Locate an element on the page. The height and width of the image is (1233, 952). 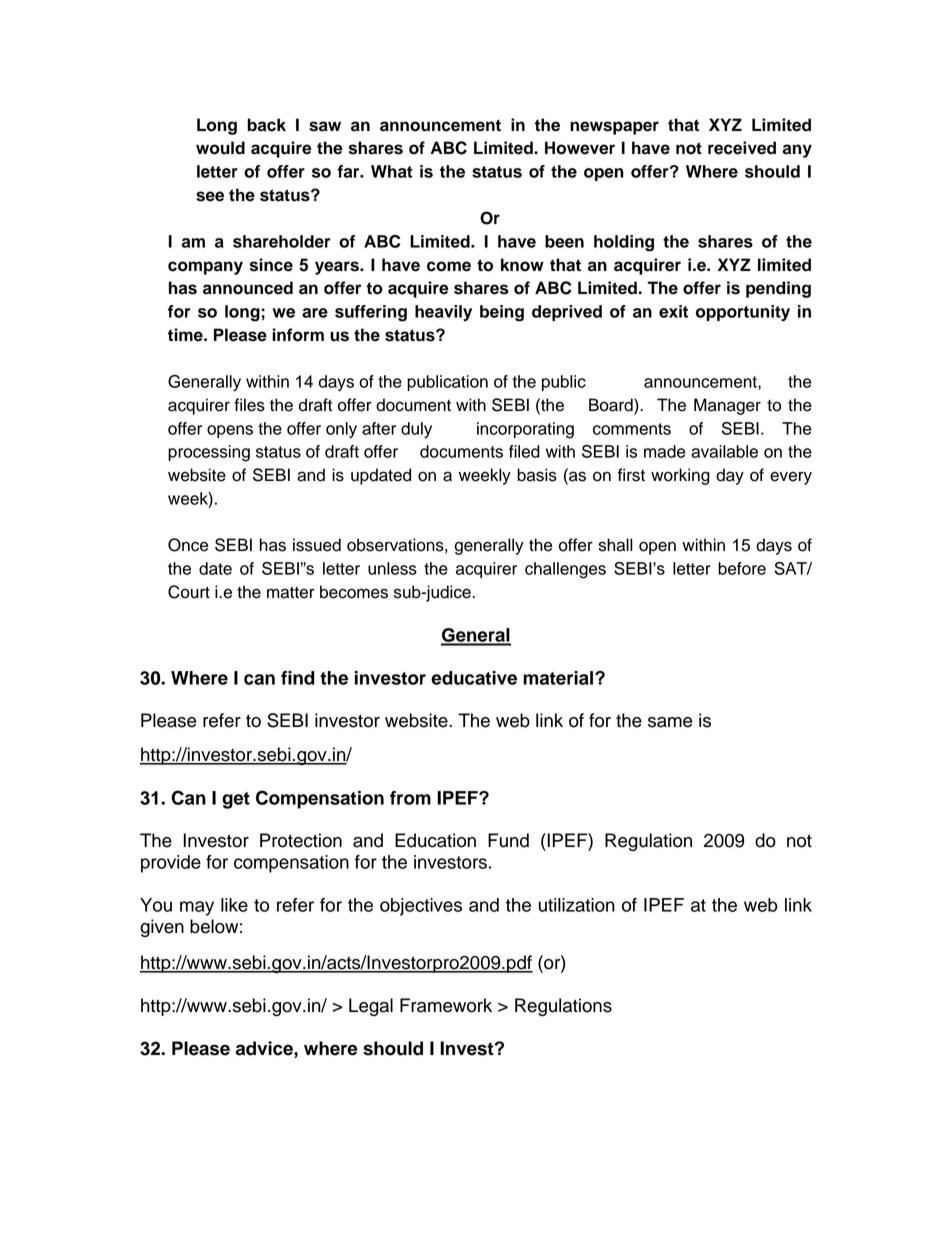
What is located at coordinates (392, 171).
